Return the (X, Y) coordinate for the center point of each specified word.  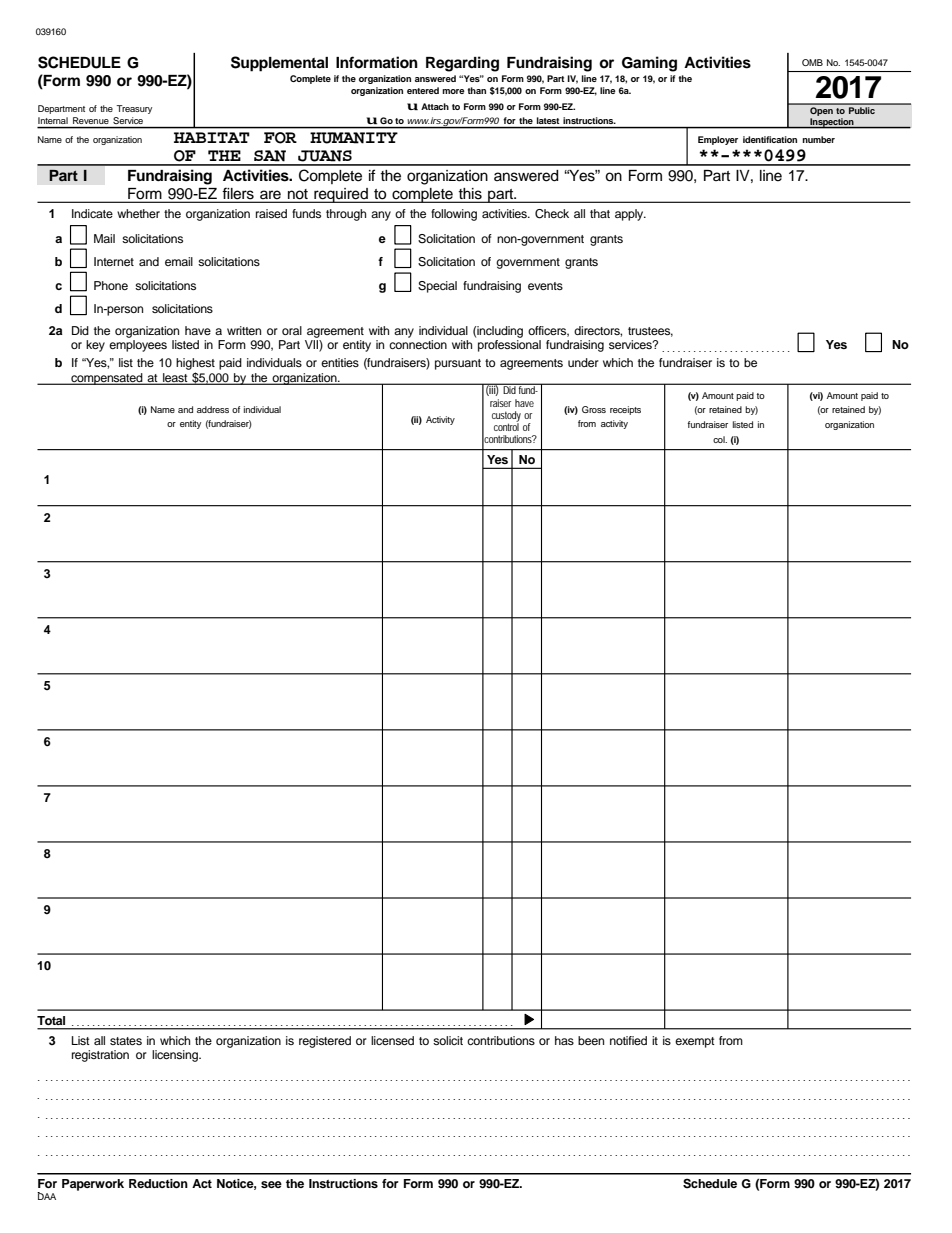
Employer (718, 140)
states (126, 1041)
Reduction (158, 1183)
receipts (625, 410)
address (213, 409)
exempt (695, 1042)
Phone (111, 285)
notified (628, 1040)
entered (423, 90)
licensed (392, 1040)
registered (325, 1042)
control (506, 425)
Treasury (134, 109)
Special (437, 287)
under (583, 362)
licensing (176, 1056)
